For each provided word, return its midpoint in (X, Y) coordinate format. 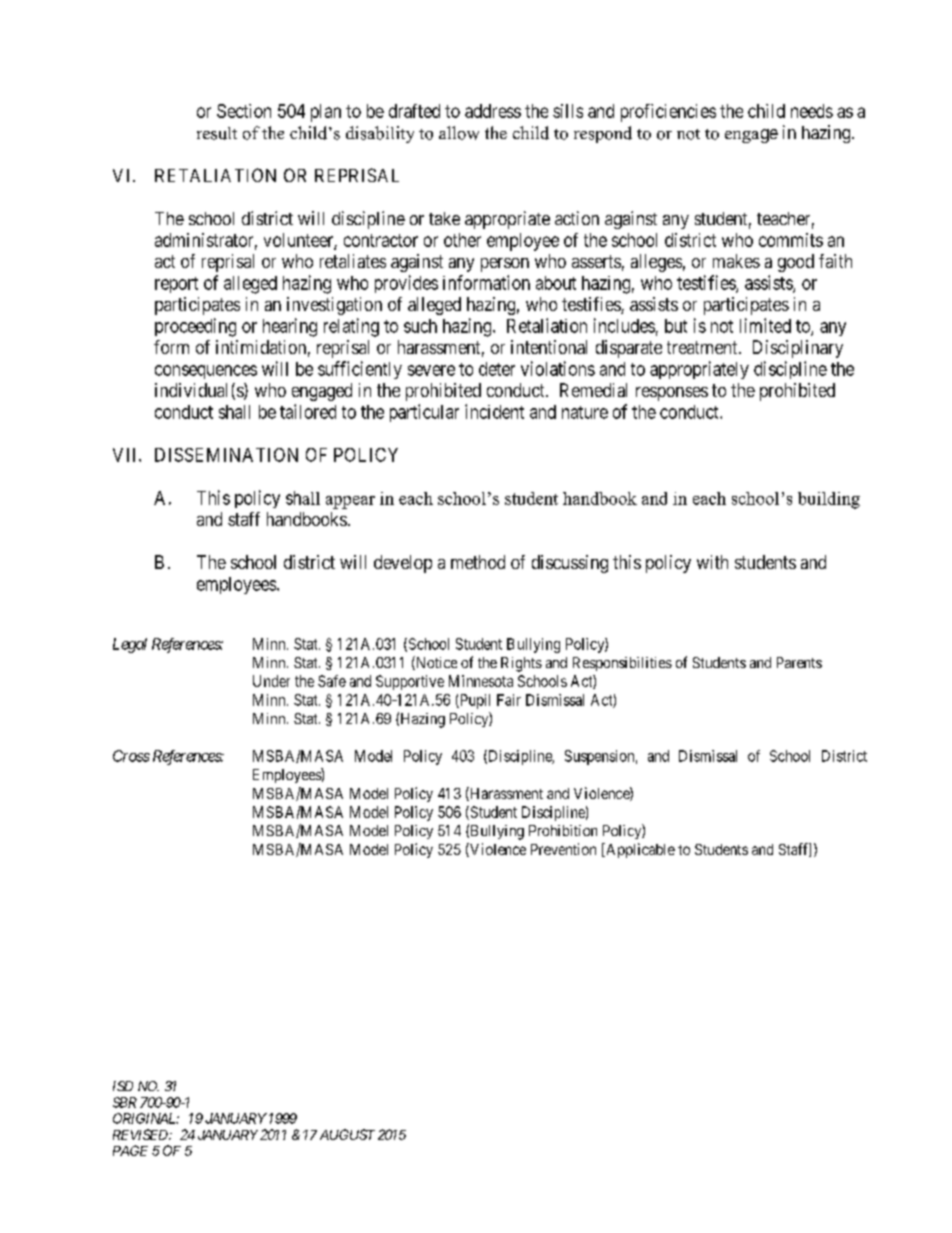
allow (459, 133)
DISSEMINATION (226, 455)
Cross (131, 756)
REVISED (141, 1134)
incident (494, 411)
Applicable (639, 850)
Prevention (563, 849)
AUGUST (347, 1134)
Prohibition (563, 830)
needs (812, 111)
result (217, 133)
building (829, 500)
